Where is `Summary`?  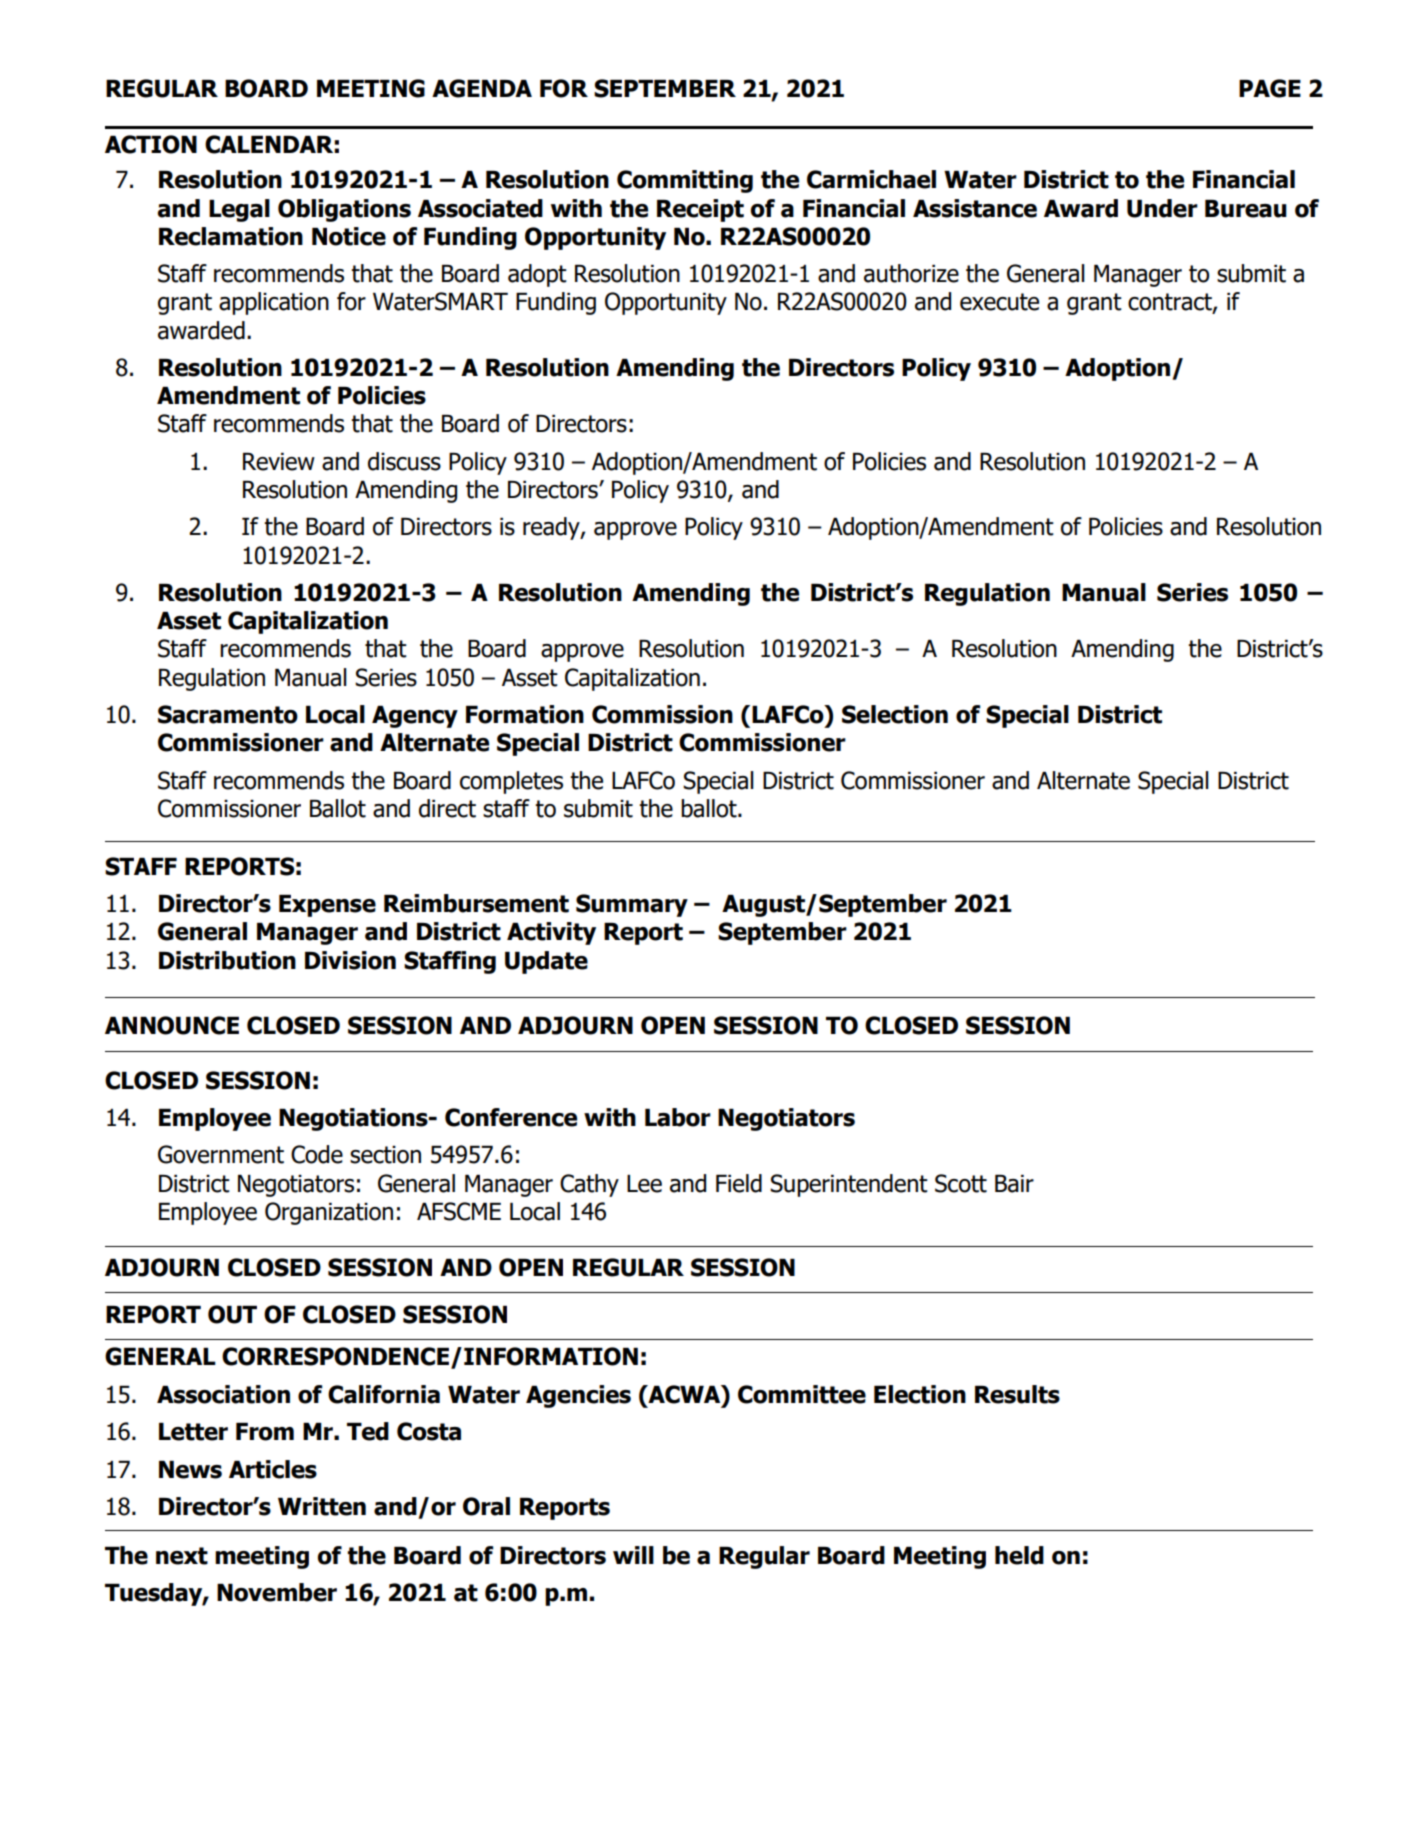
Summary is located at coordinates (632, 905).
